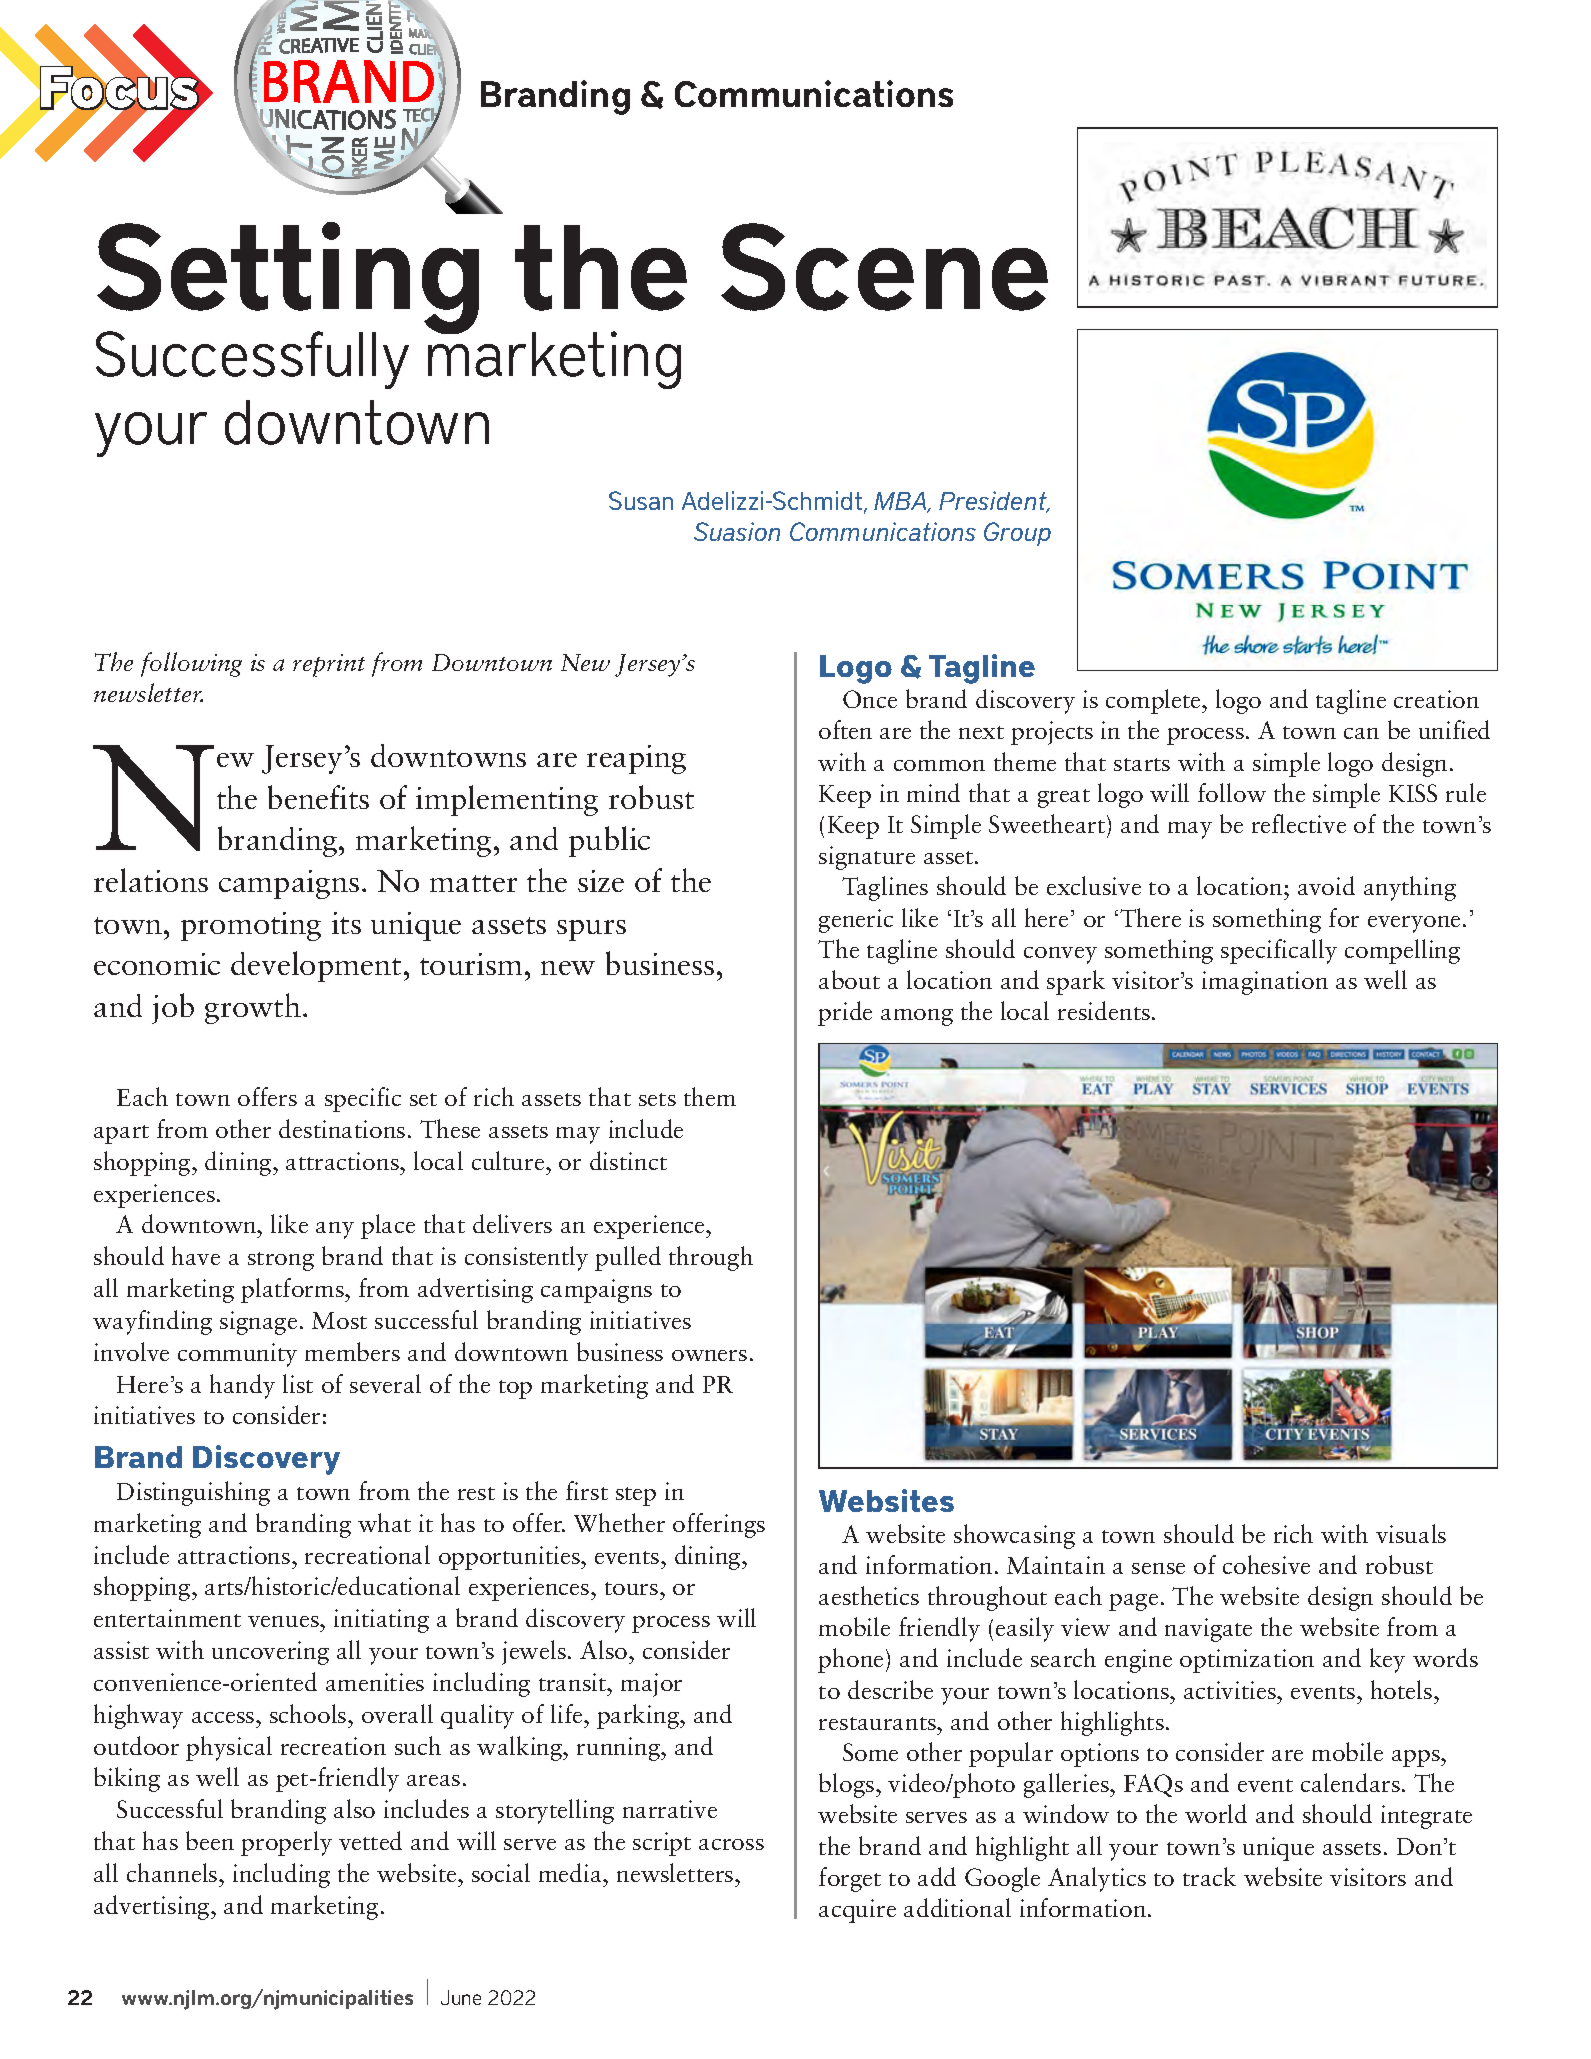 Image resolution: width=1591 pixels, height=2059 pixels. Describe the element at coordinates (1265, 983) in the screenshot. I see `imagination` at that location.
